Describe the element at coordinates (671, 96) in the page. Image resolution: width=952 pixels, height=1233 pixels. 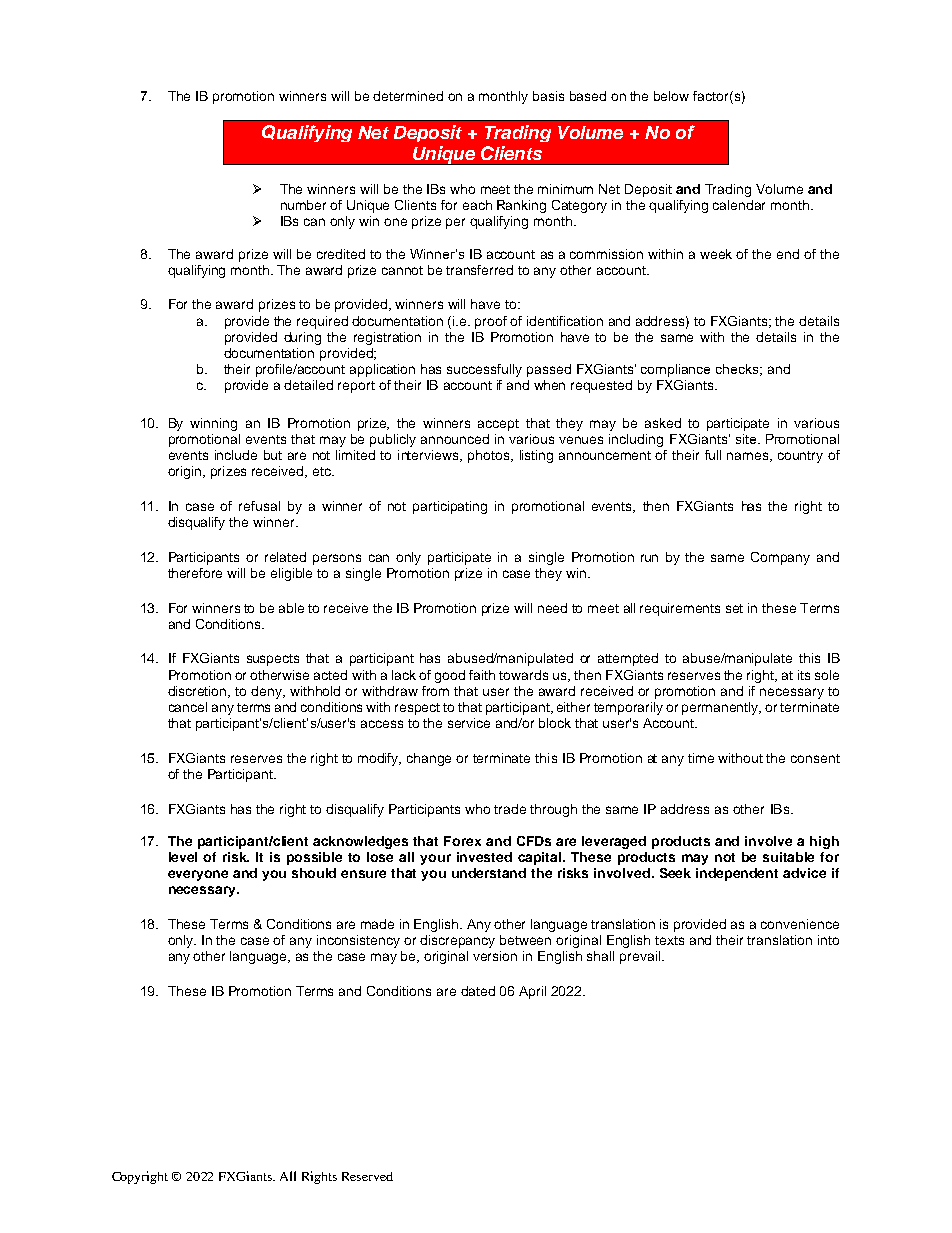
I see `below` at that location.
